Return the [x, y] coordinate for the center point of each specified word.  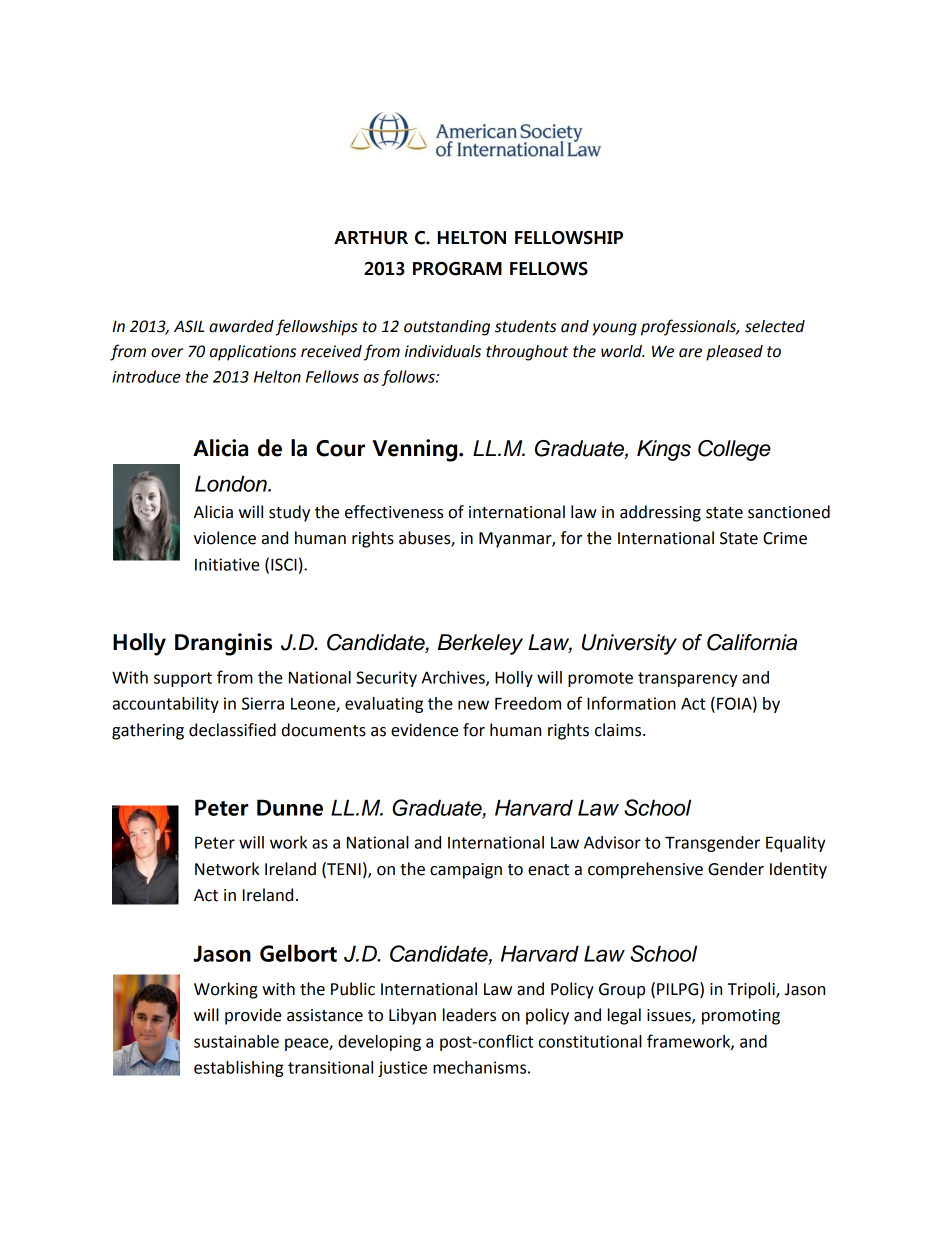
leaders [469, 1015]
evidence [424, 730]
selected [775, 326]
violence [225, 538]
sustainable [236, 1041]
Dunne [290, 807]
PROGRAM [457, 269]
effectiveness [394, 512]
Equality [796, 844]
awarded [241, 326]
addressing [660, 513]
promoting [741, 1017]
